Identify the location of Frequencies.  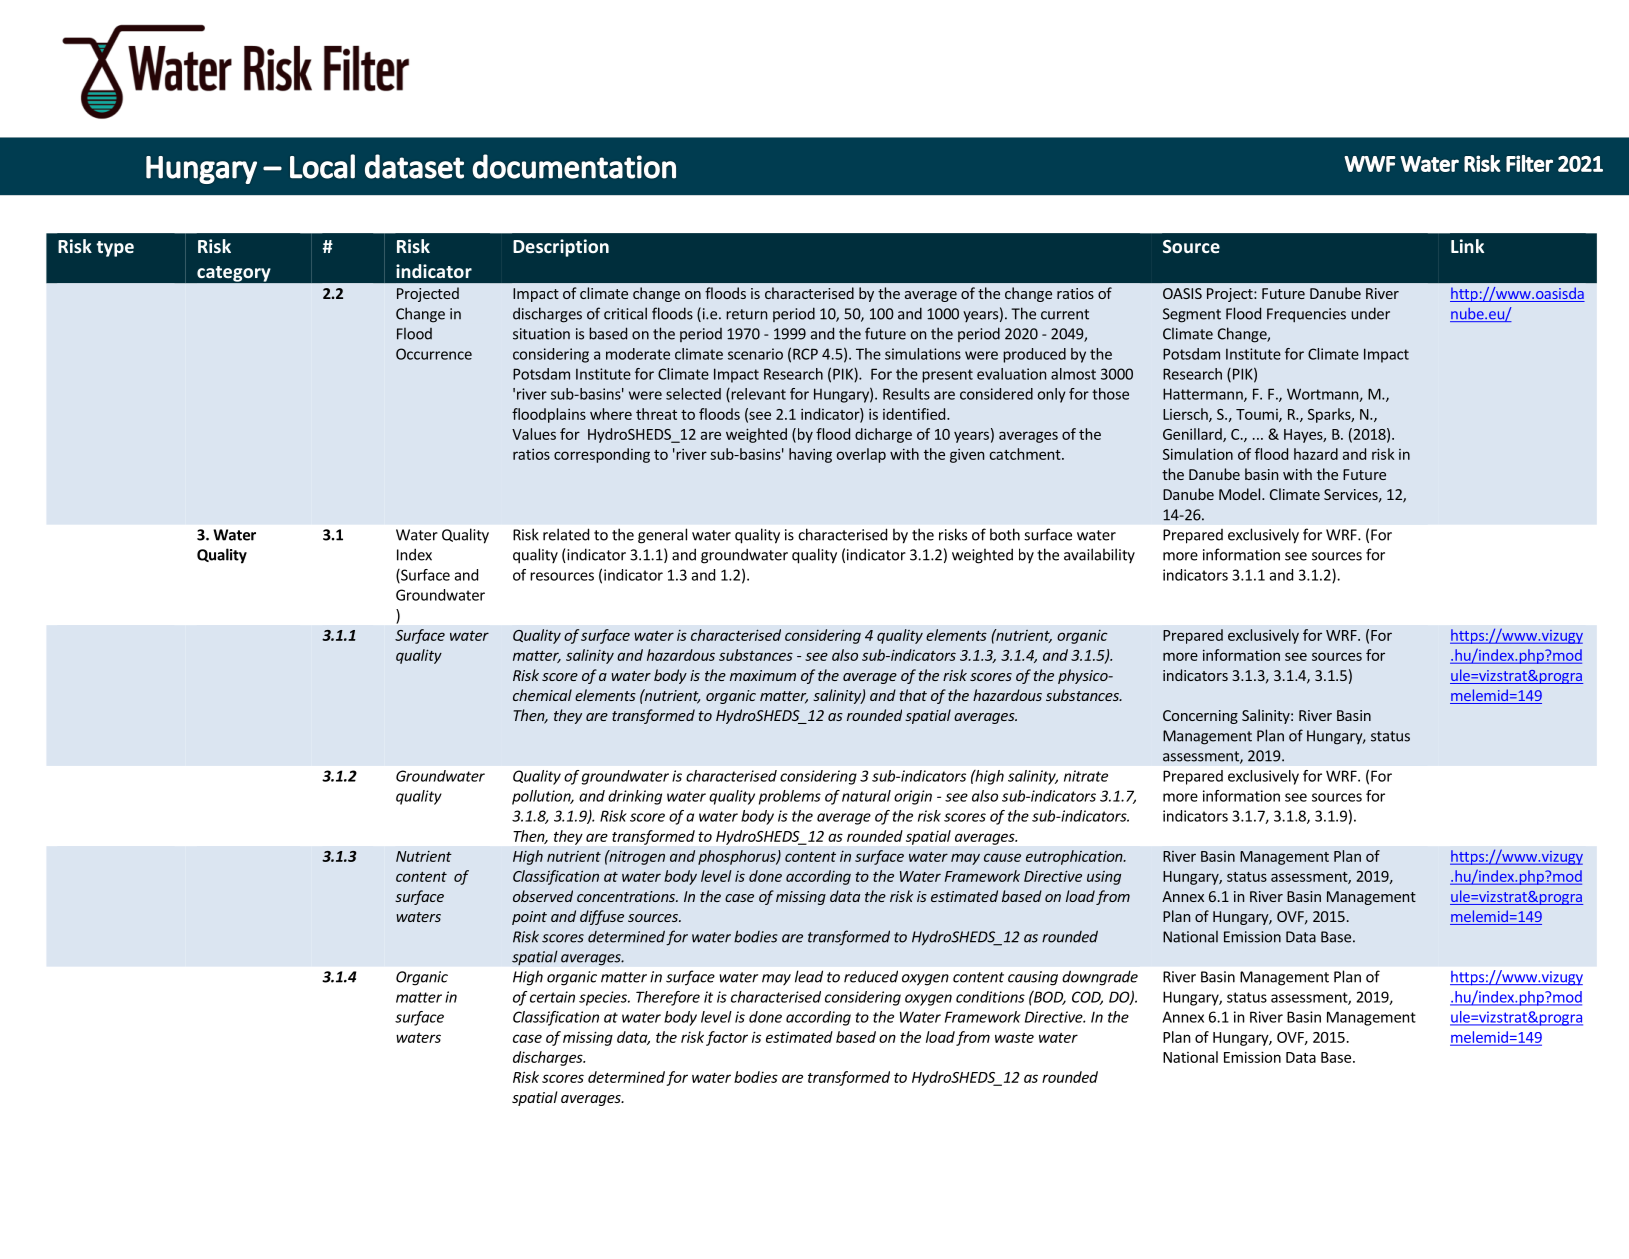
(1306, 315).
